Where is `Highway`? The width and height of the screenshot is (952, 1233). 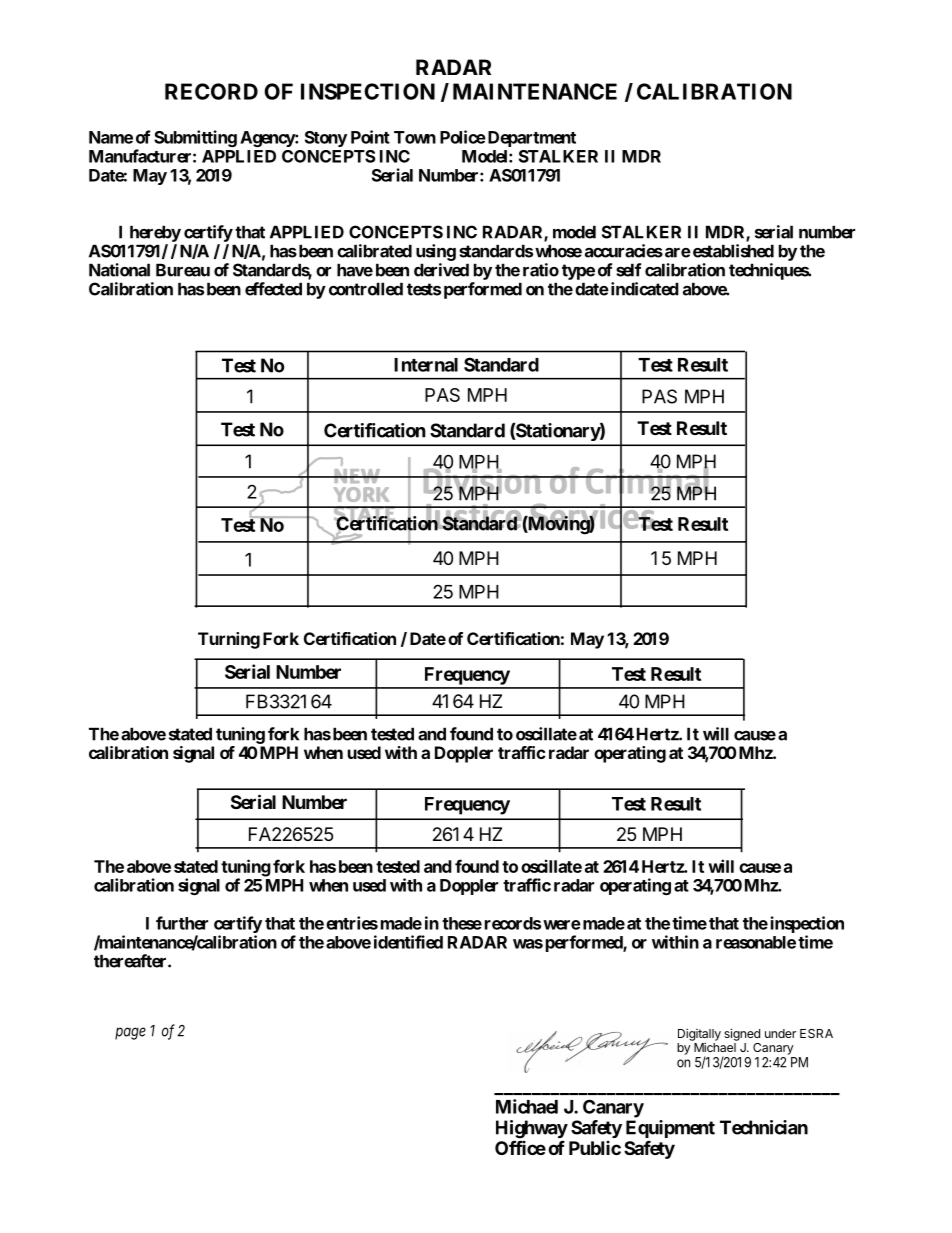
Highway is located at coordinates (532, 1130).
